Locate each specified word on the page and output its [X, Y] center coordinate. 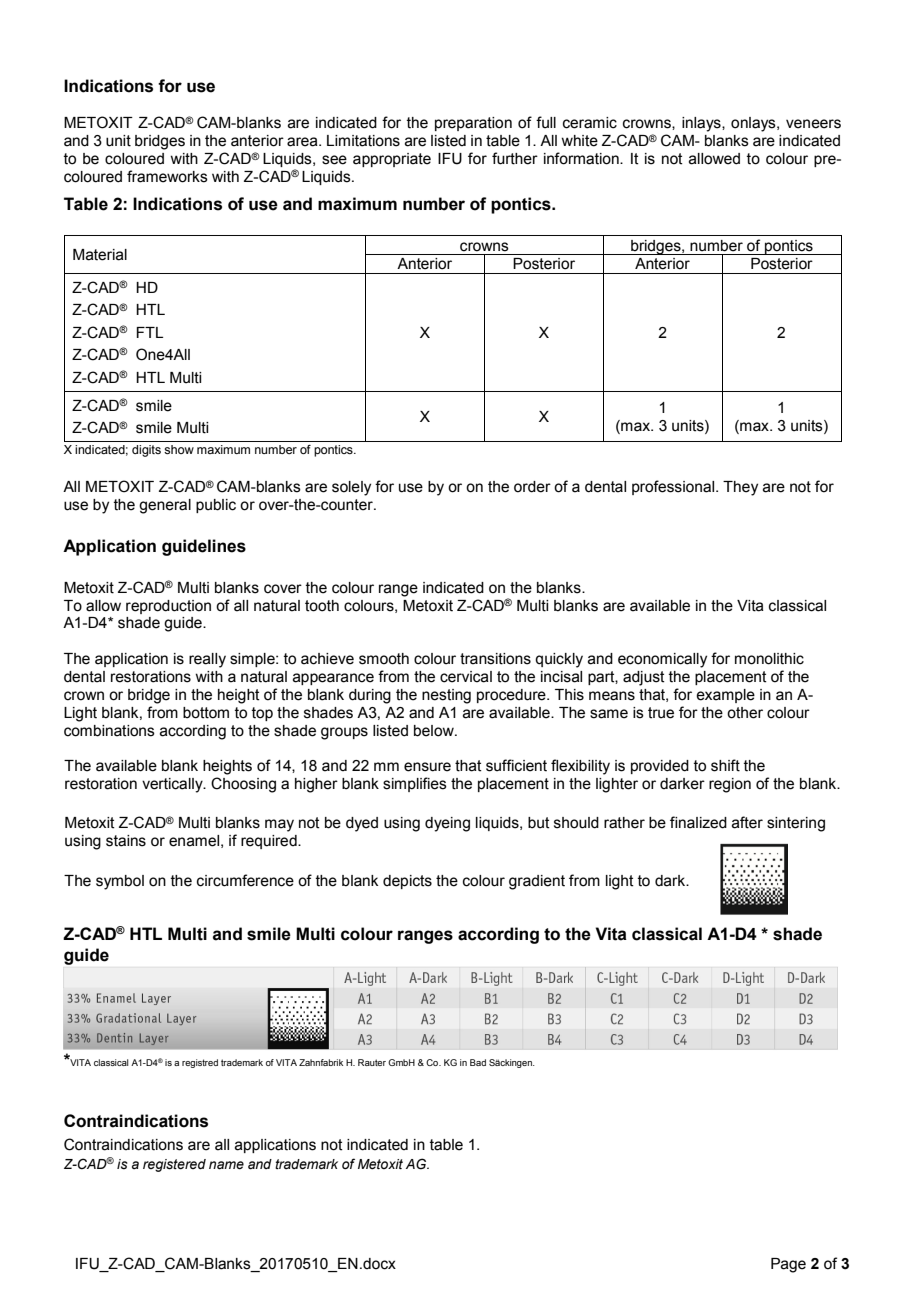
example [725, 696]
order [532, 487]
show [179, 449]
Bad [478, 1062]
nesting [446, 696]
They [740, 488]
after [747, 822]
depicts [407, 882]
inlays [702, 124]
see [334, 160]
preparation [473, 124]
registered [174, 1165]
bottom [206, 713]
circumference [245, 880]
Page [788, 1265]
